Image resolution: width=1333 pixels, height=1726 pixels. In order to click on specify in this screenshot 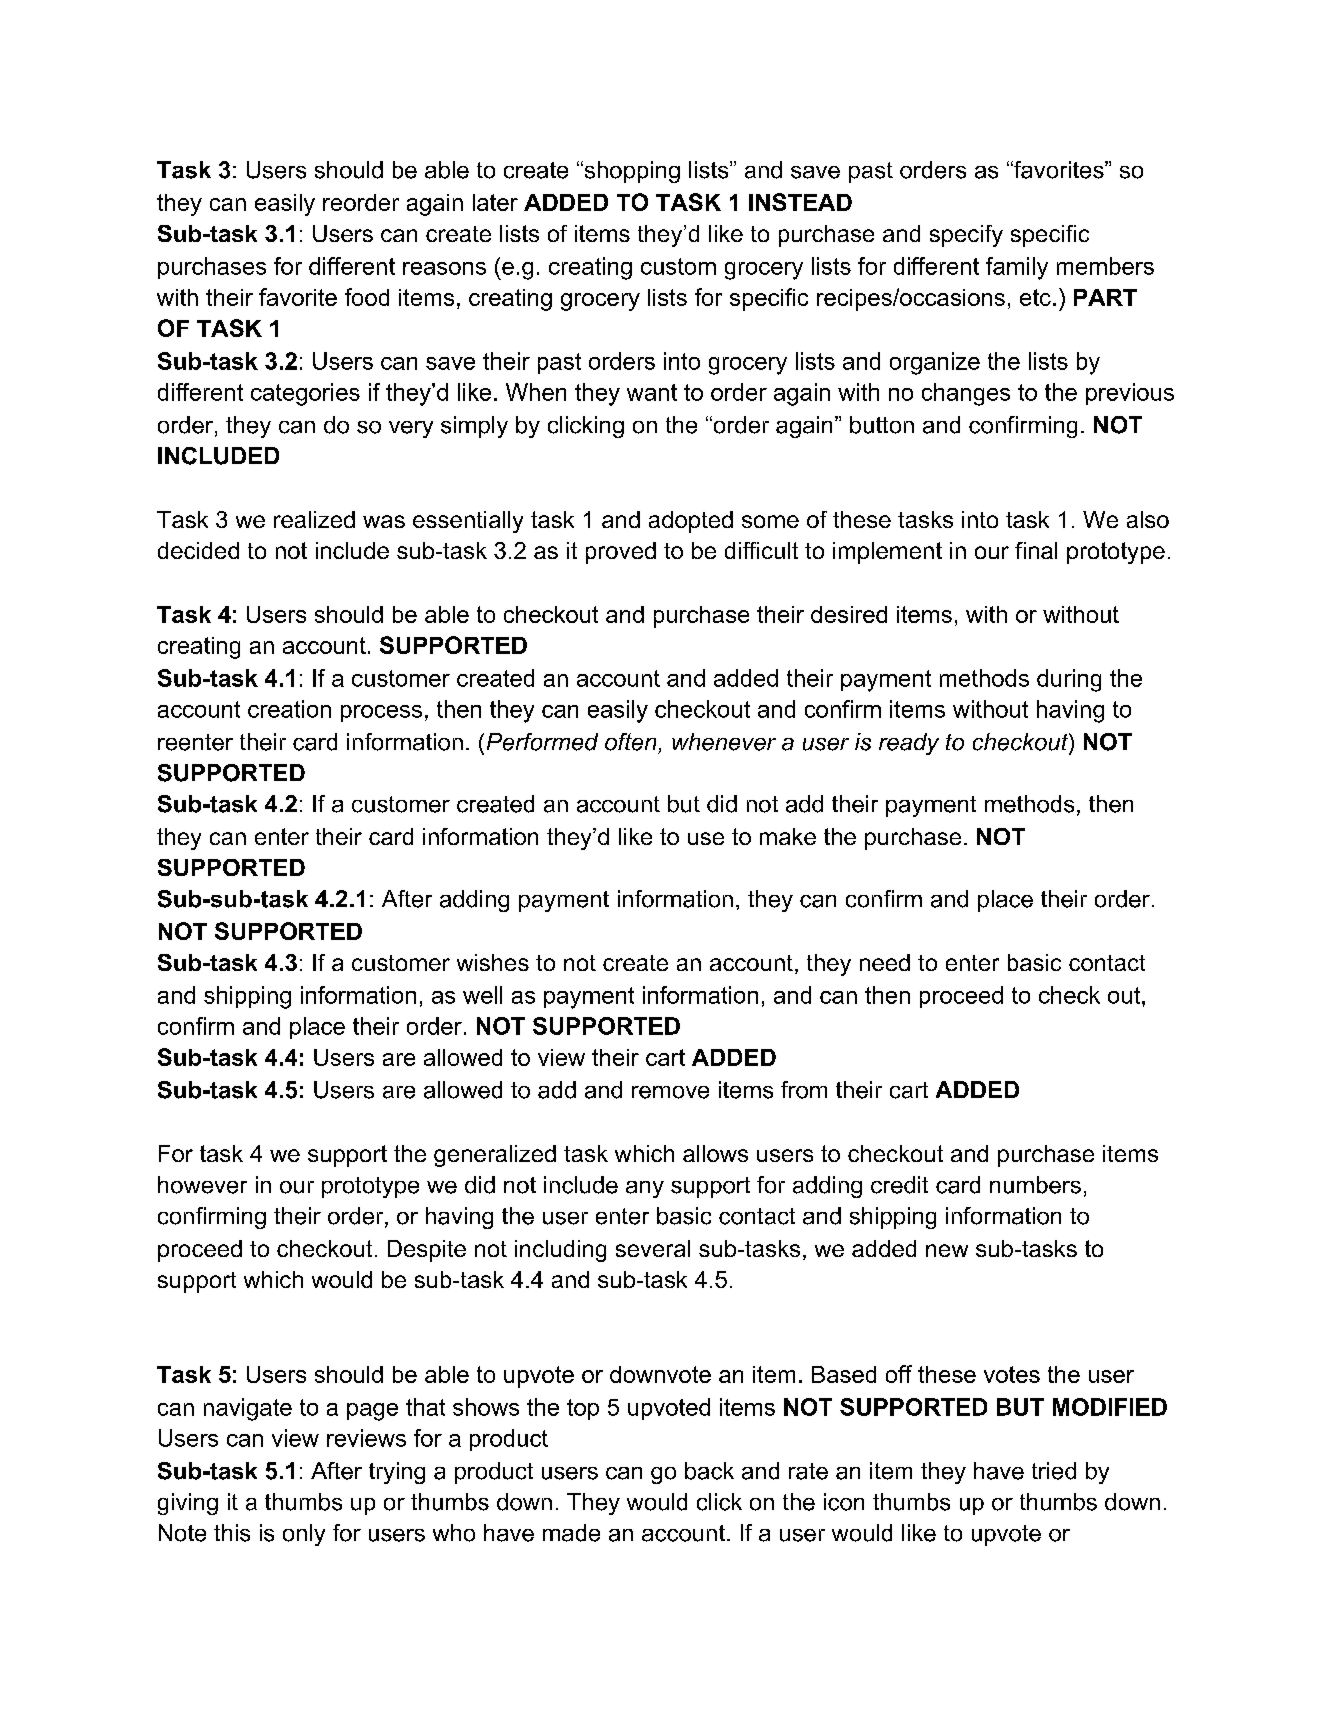, I will do `click(966, 236)`.
